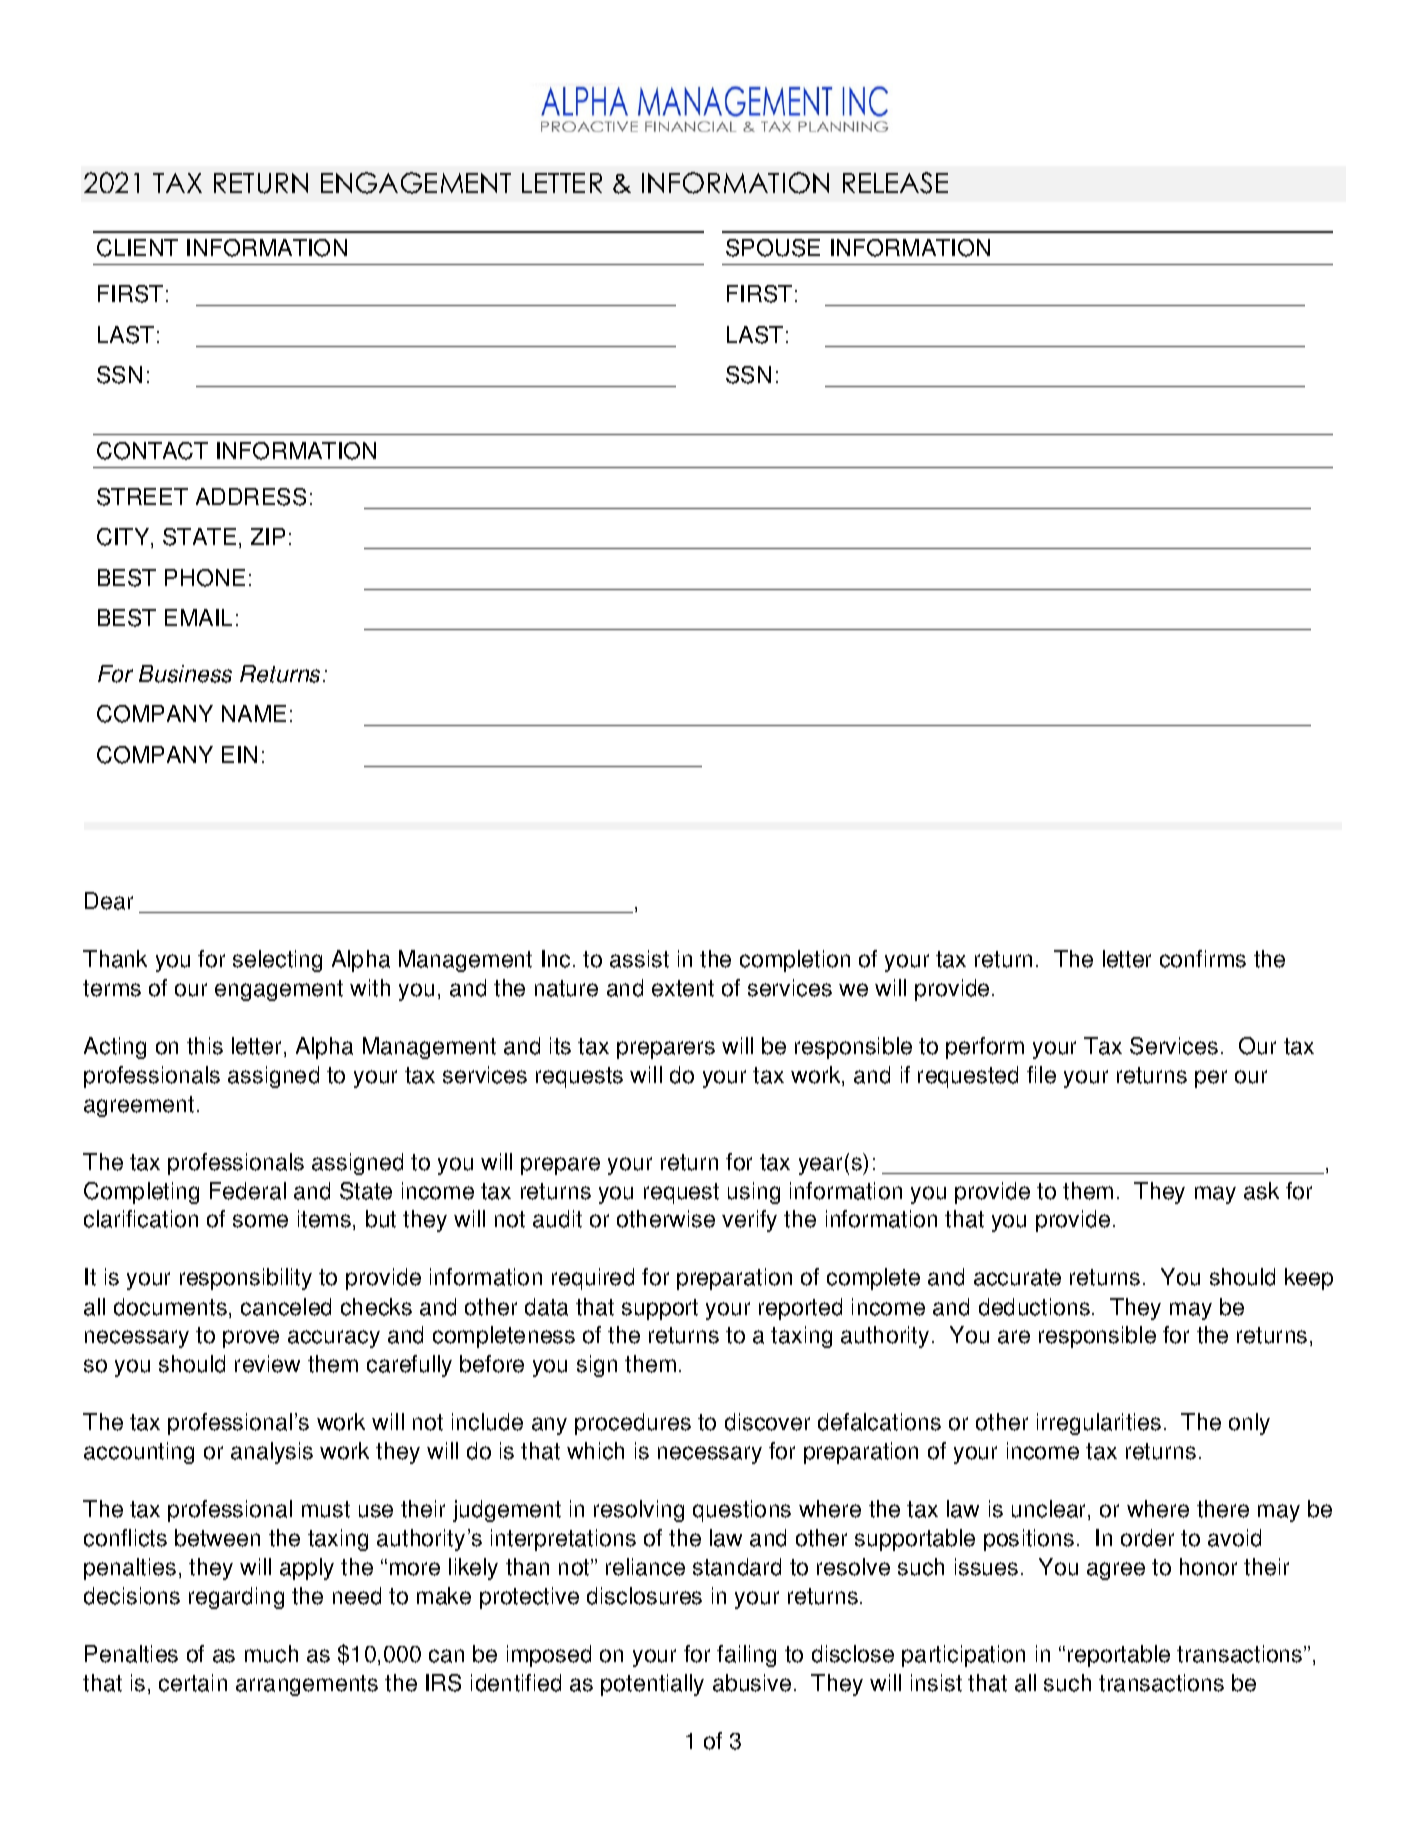 The width and height of the document is (1427, 1847). What do you see at coordinates (1203, 959) in the document?
I see `confirms` at bounding box center [1203, 959].
